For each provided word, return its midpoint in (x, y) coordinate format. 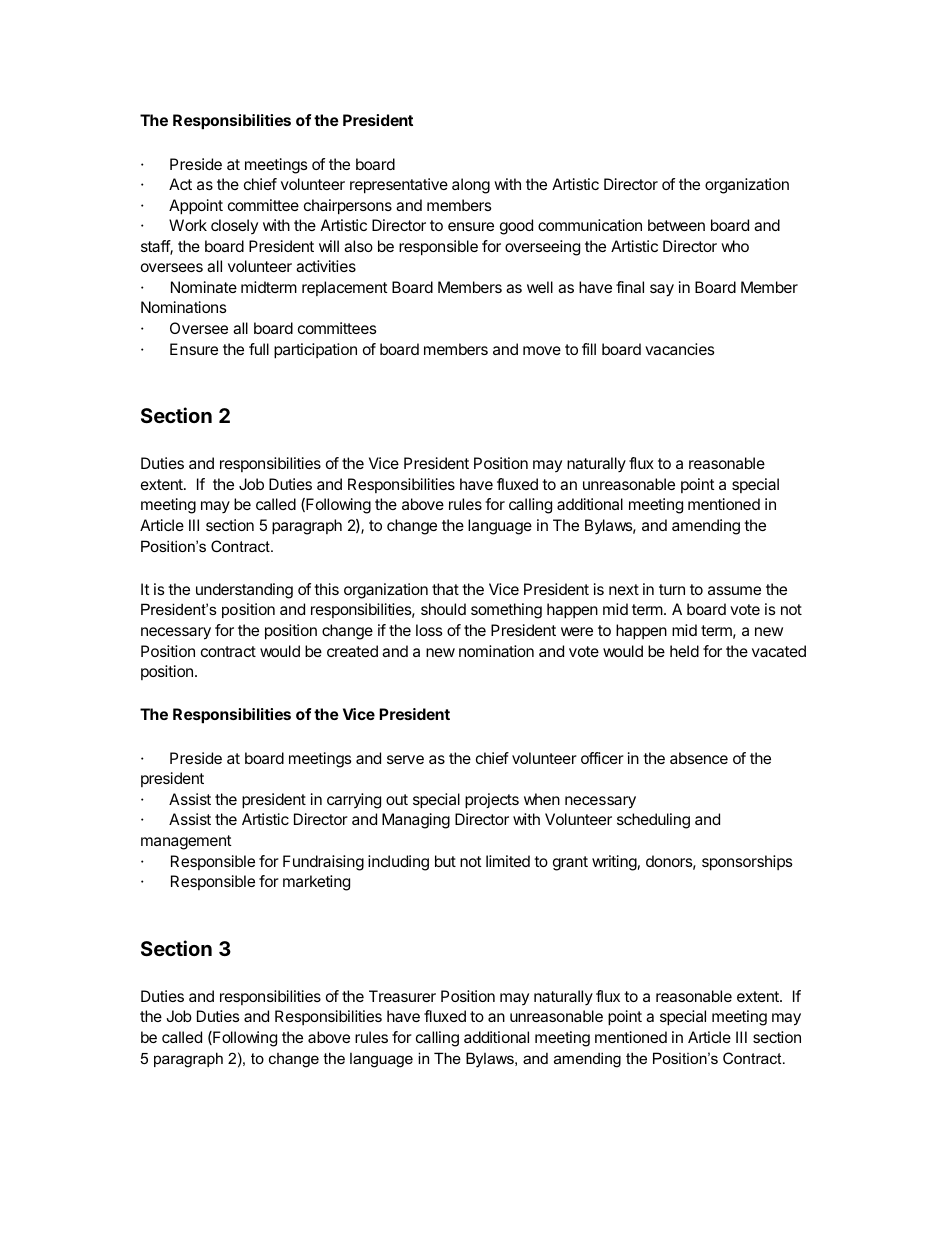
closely (234, 226)
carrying (354, 801)
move (542, 350)
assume (734, 590)
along (471, 186)
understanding (244, 591)
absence (699, 758)
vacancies (680, 349)
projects (492, 801)
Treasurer (402, 996)
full (259, 349)
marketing (316, 883)
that (445, 589)
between (676, 225)
